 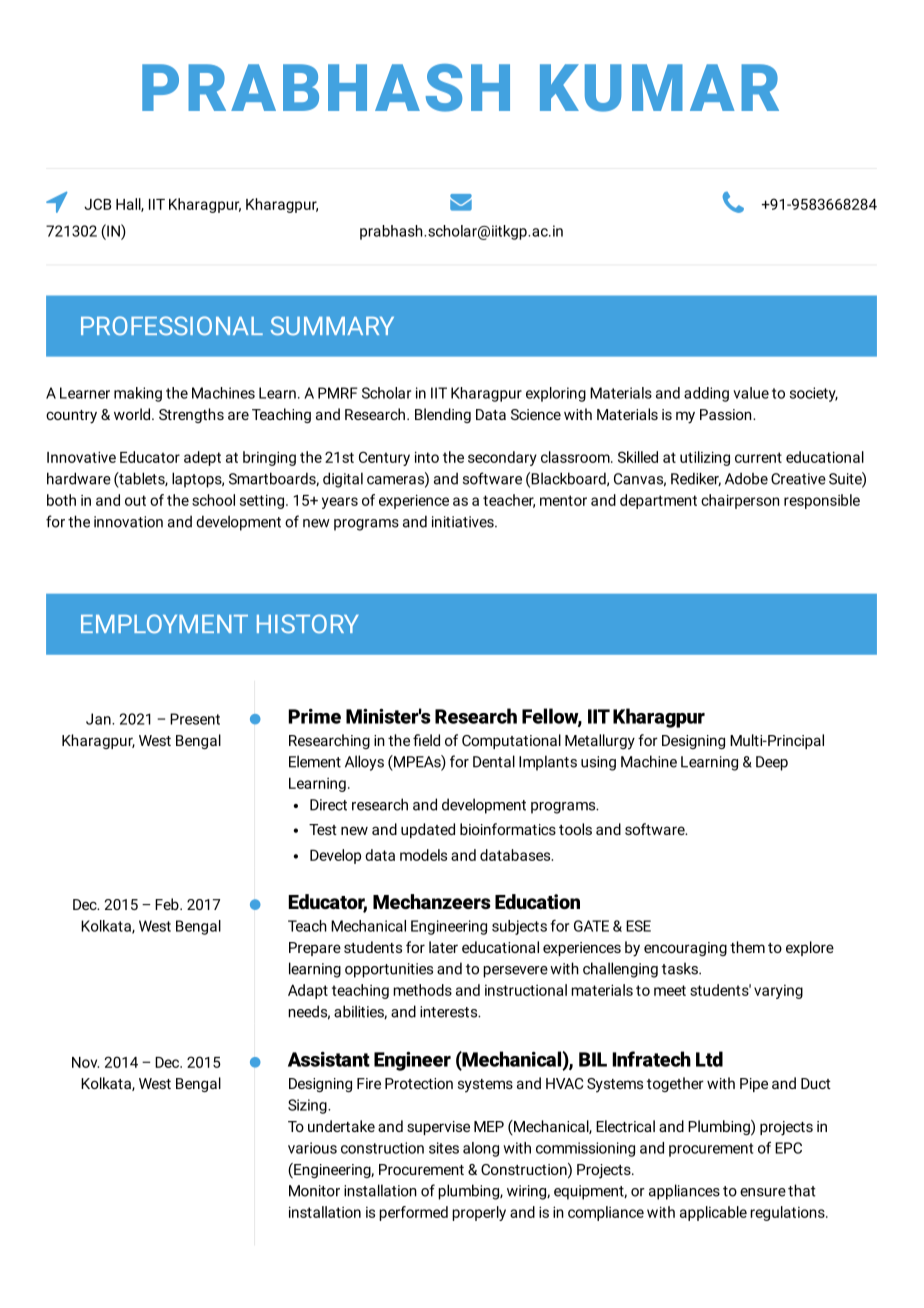 I want to click on field, so click(x=426, y=740).
